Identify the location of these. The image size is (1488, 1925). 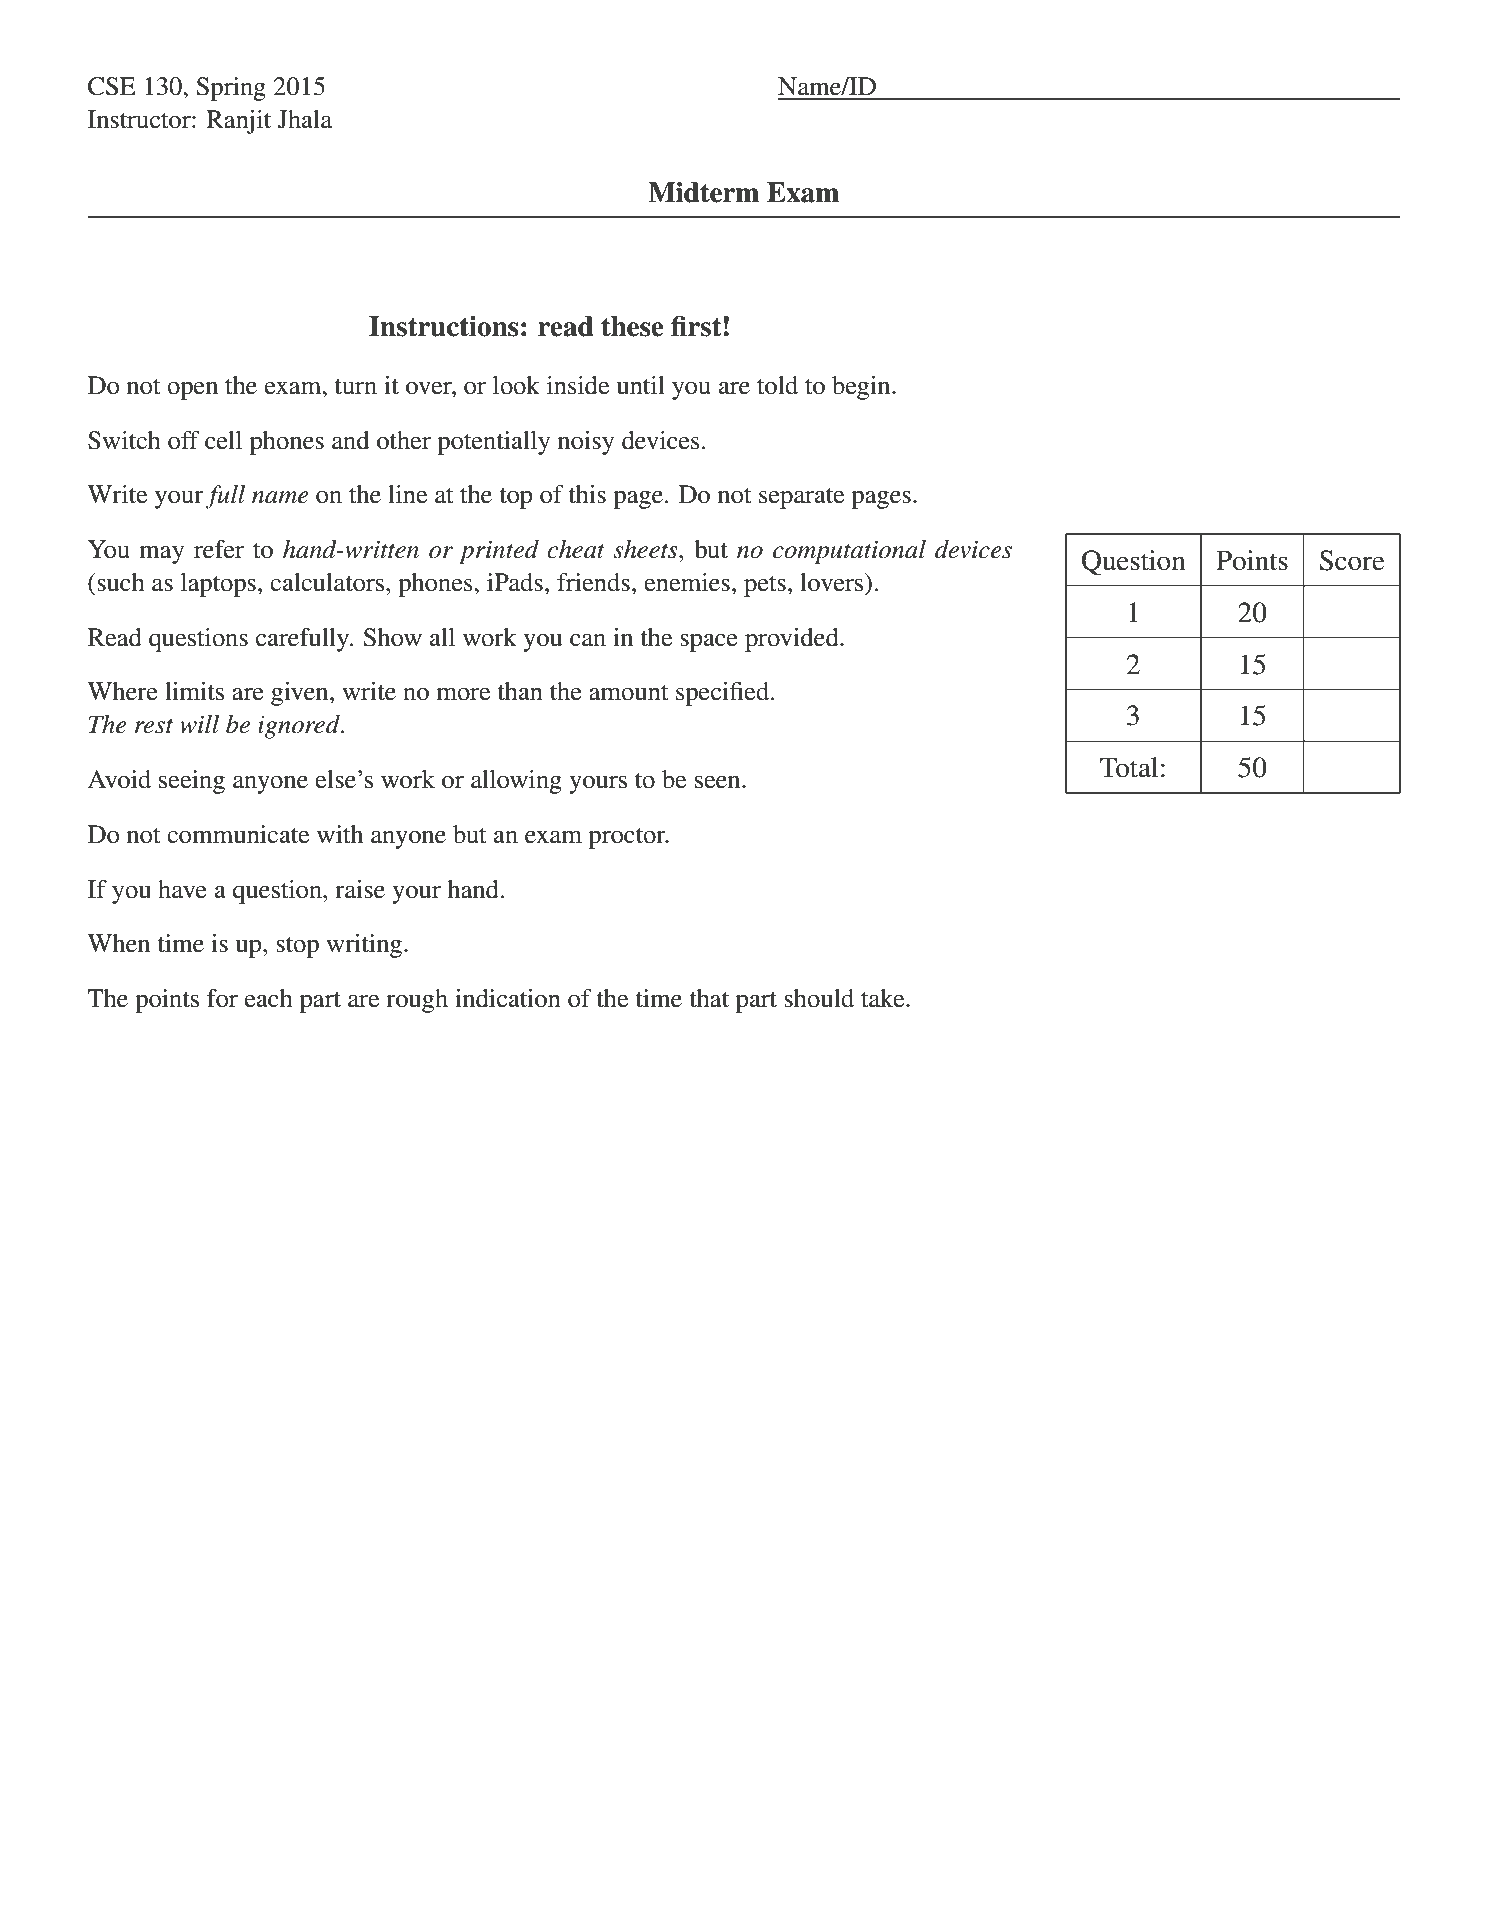
(632, 326).
